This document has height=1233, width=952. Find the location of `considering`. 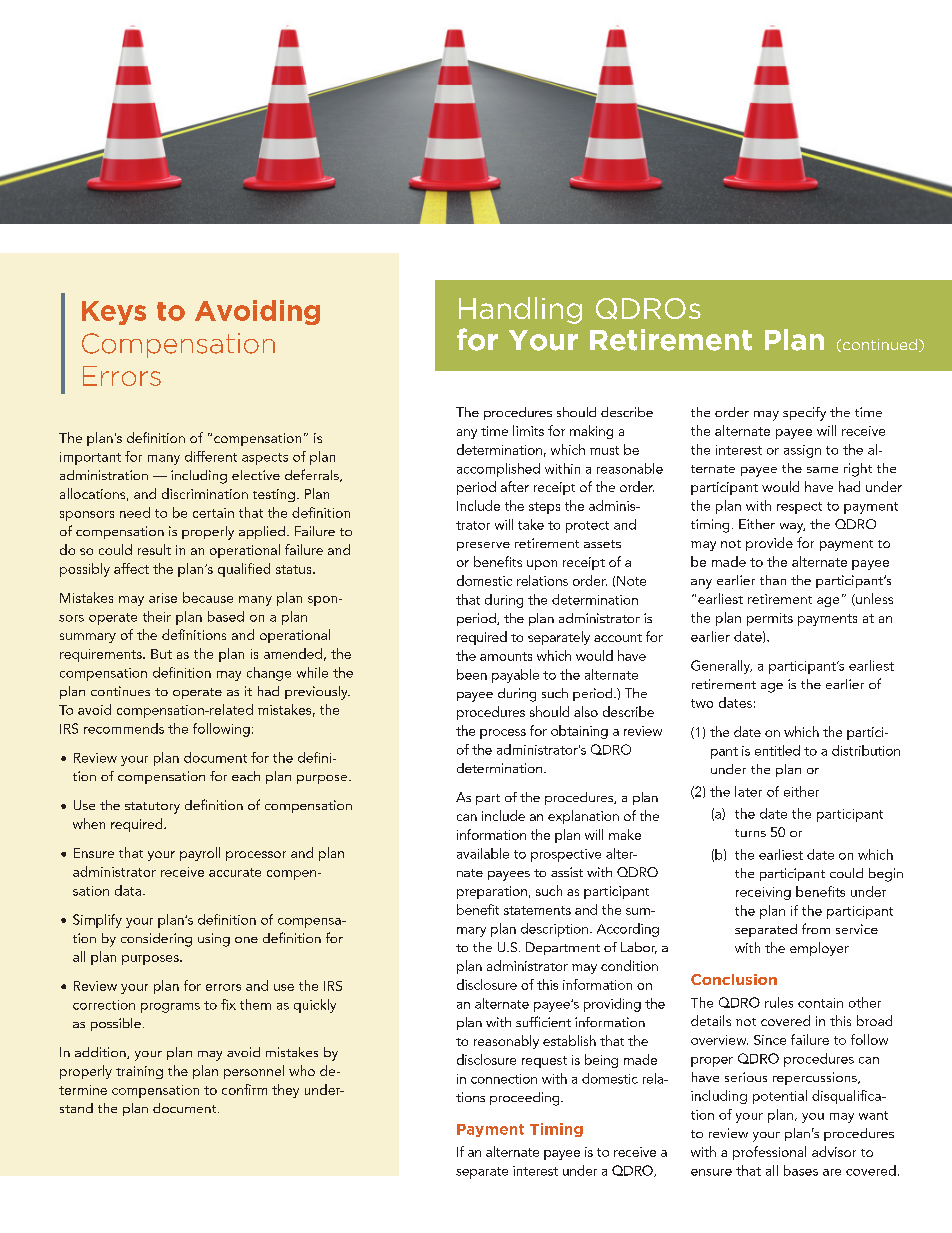

considering is located at coordinates (156, 940).
